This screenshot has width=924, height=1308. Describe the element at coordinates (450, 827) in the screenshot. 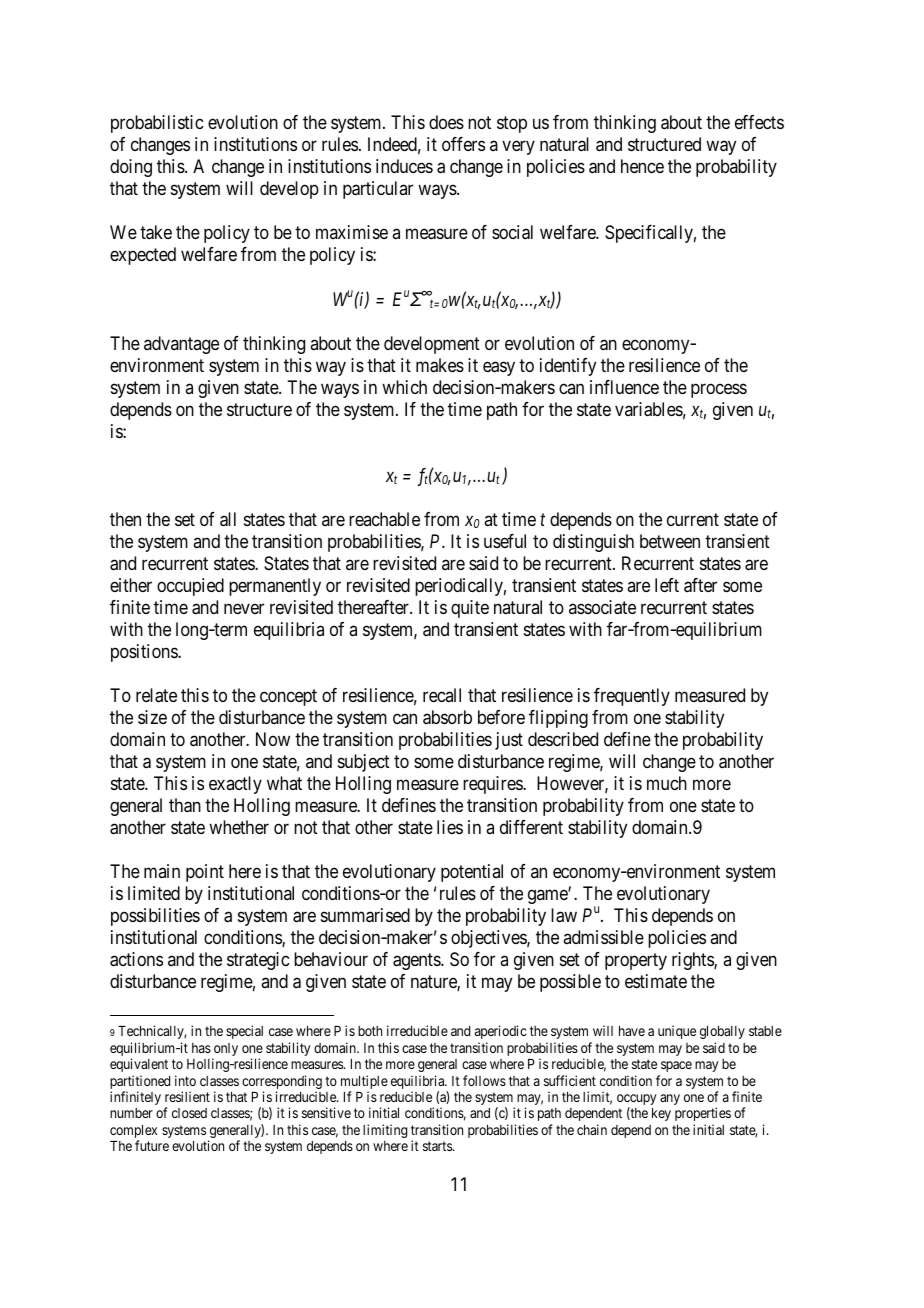

I see `lies` at that location.
